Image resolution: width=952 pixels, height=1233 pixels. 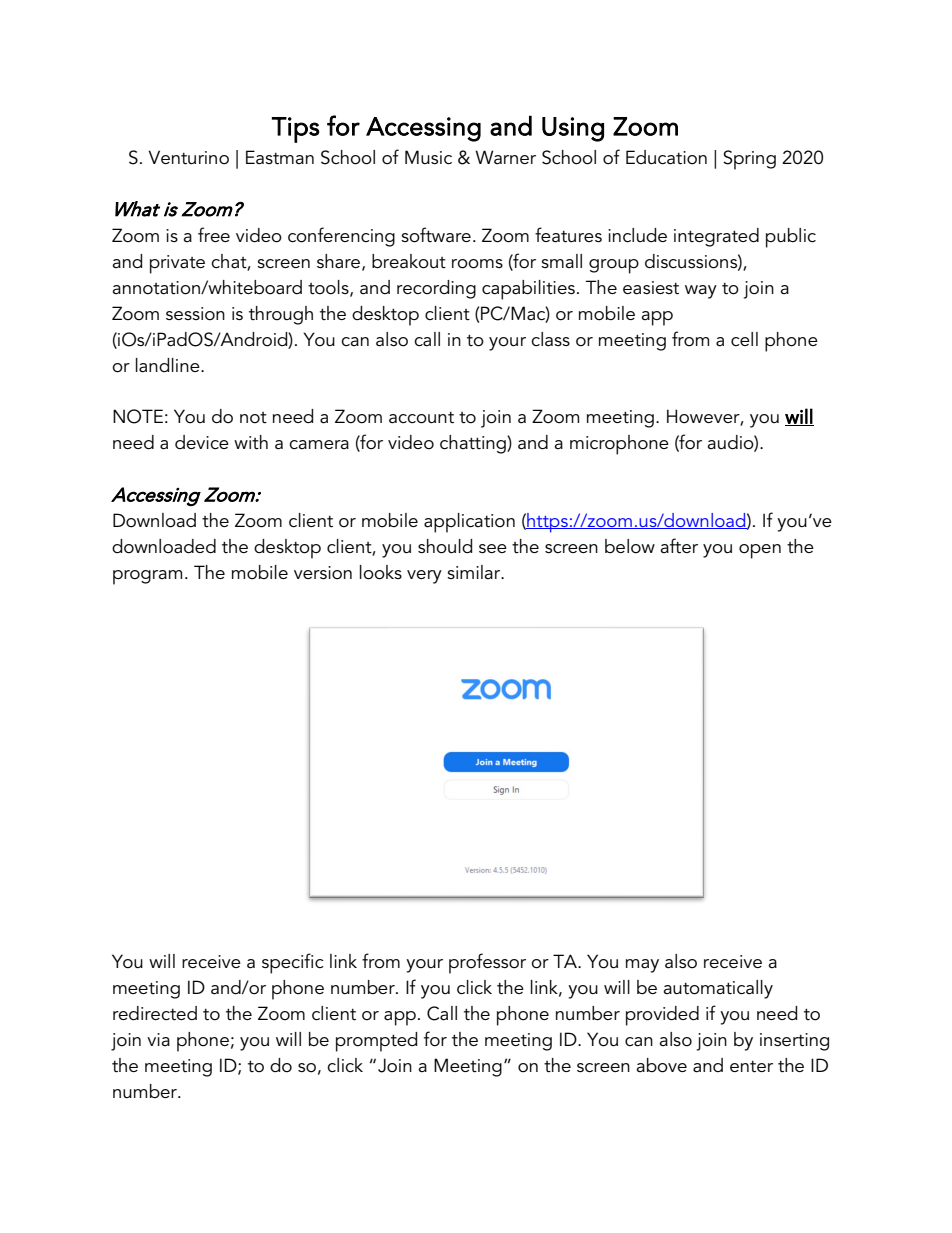 What do you see at coordinates (749, 160) in the document?
I see `Spring` at bounding box center [749, 160].
